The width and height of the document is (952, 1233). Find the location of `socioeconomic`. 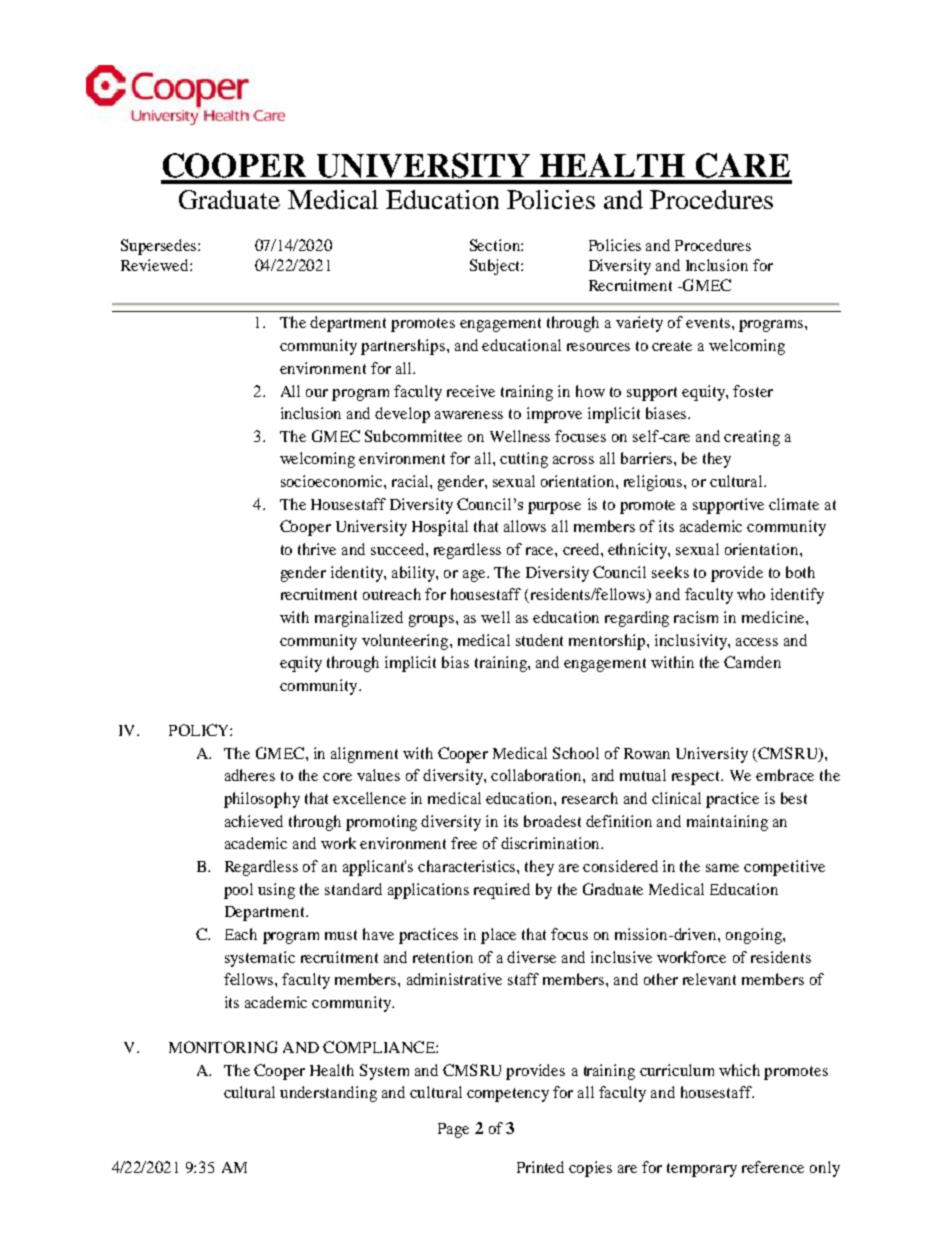

socioeconomic is located at coordinates (333, 481).
